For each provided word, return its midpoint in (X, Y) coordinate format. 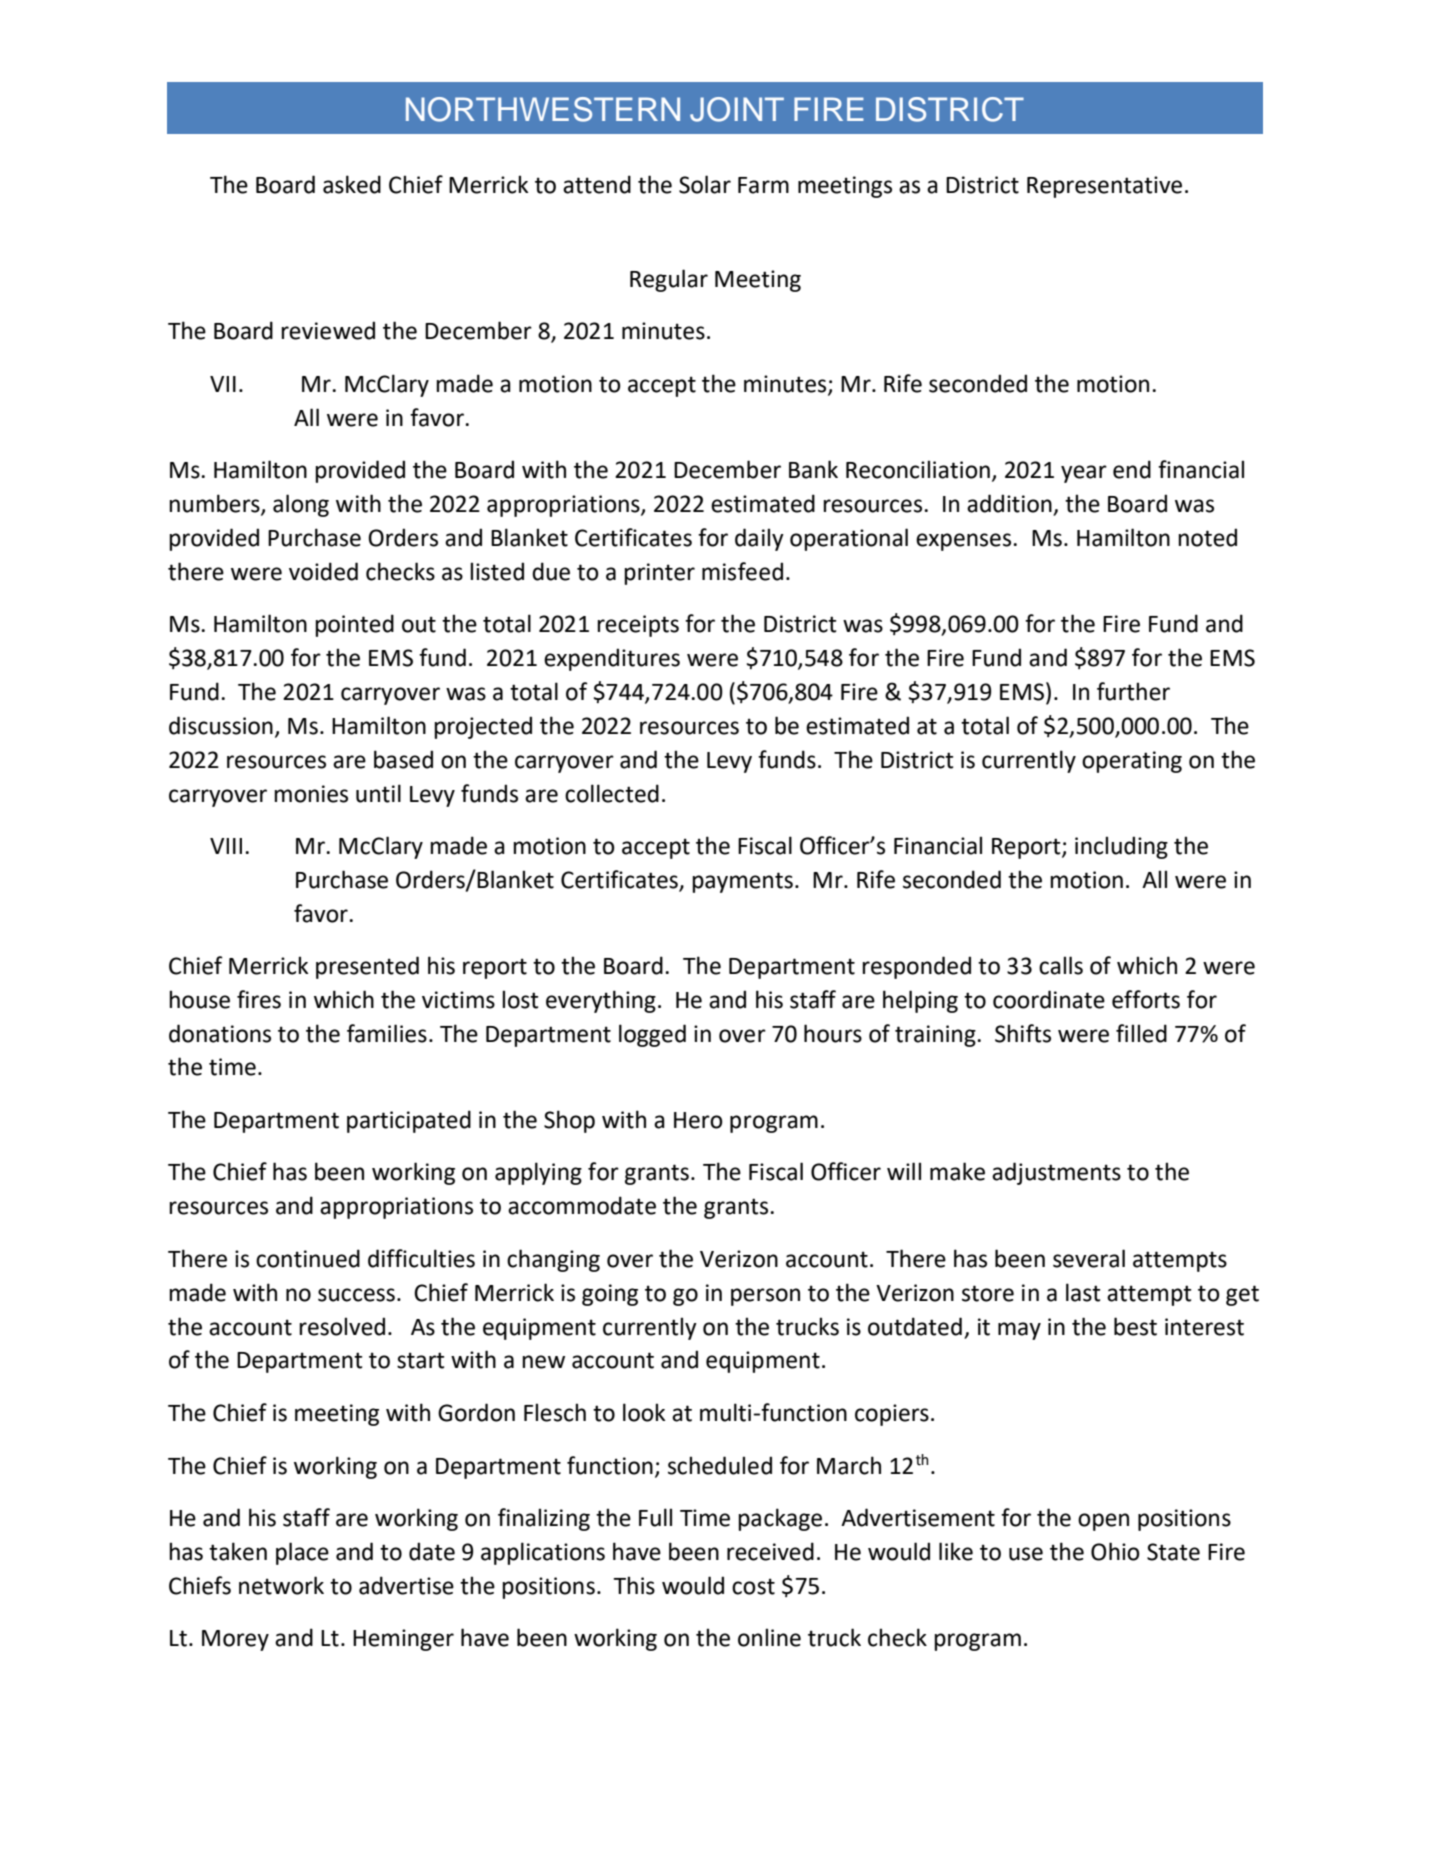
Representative (1104, 187)
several (1089, 1258)
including (1121, 847)
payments (742, 882)
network (281, 1585)
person (765, 1297)
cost (753, 1586)
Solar (705, 184)
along (301, 505)
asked (352, 184)
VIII (226, 846)
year (1084, 474)
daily (759, 539)
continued (308, 1258)
